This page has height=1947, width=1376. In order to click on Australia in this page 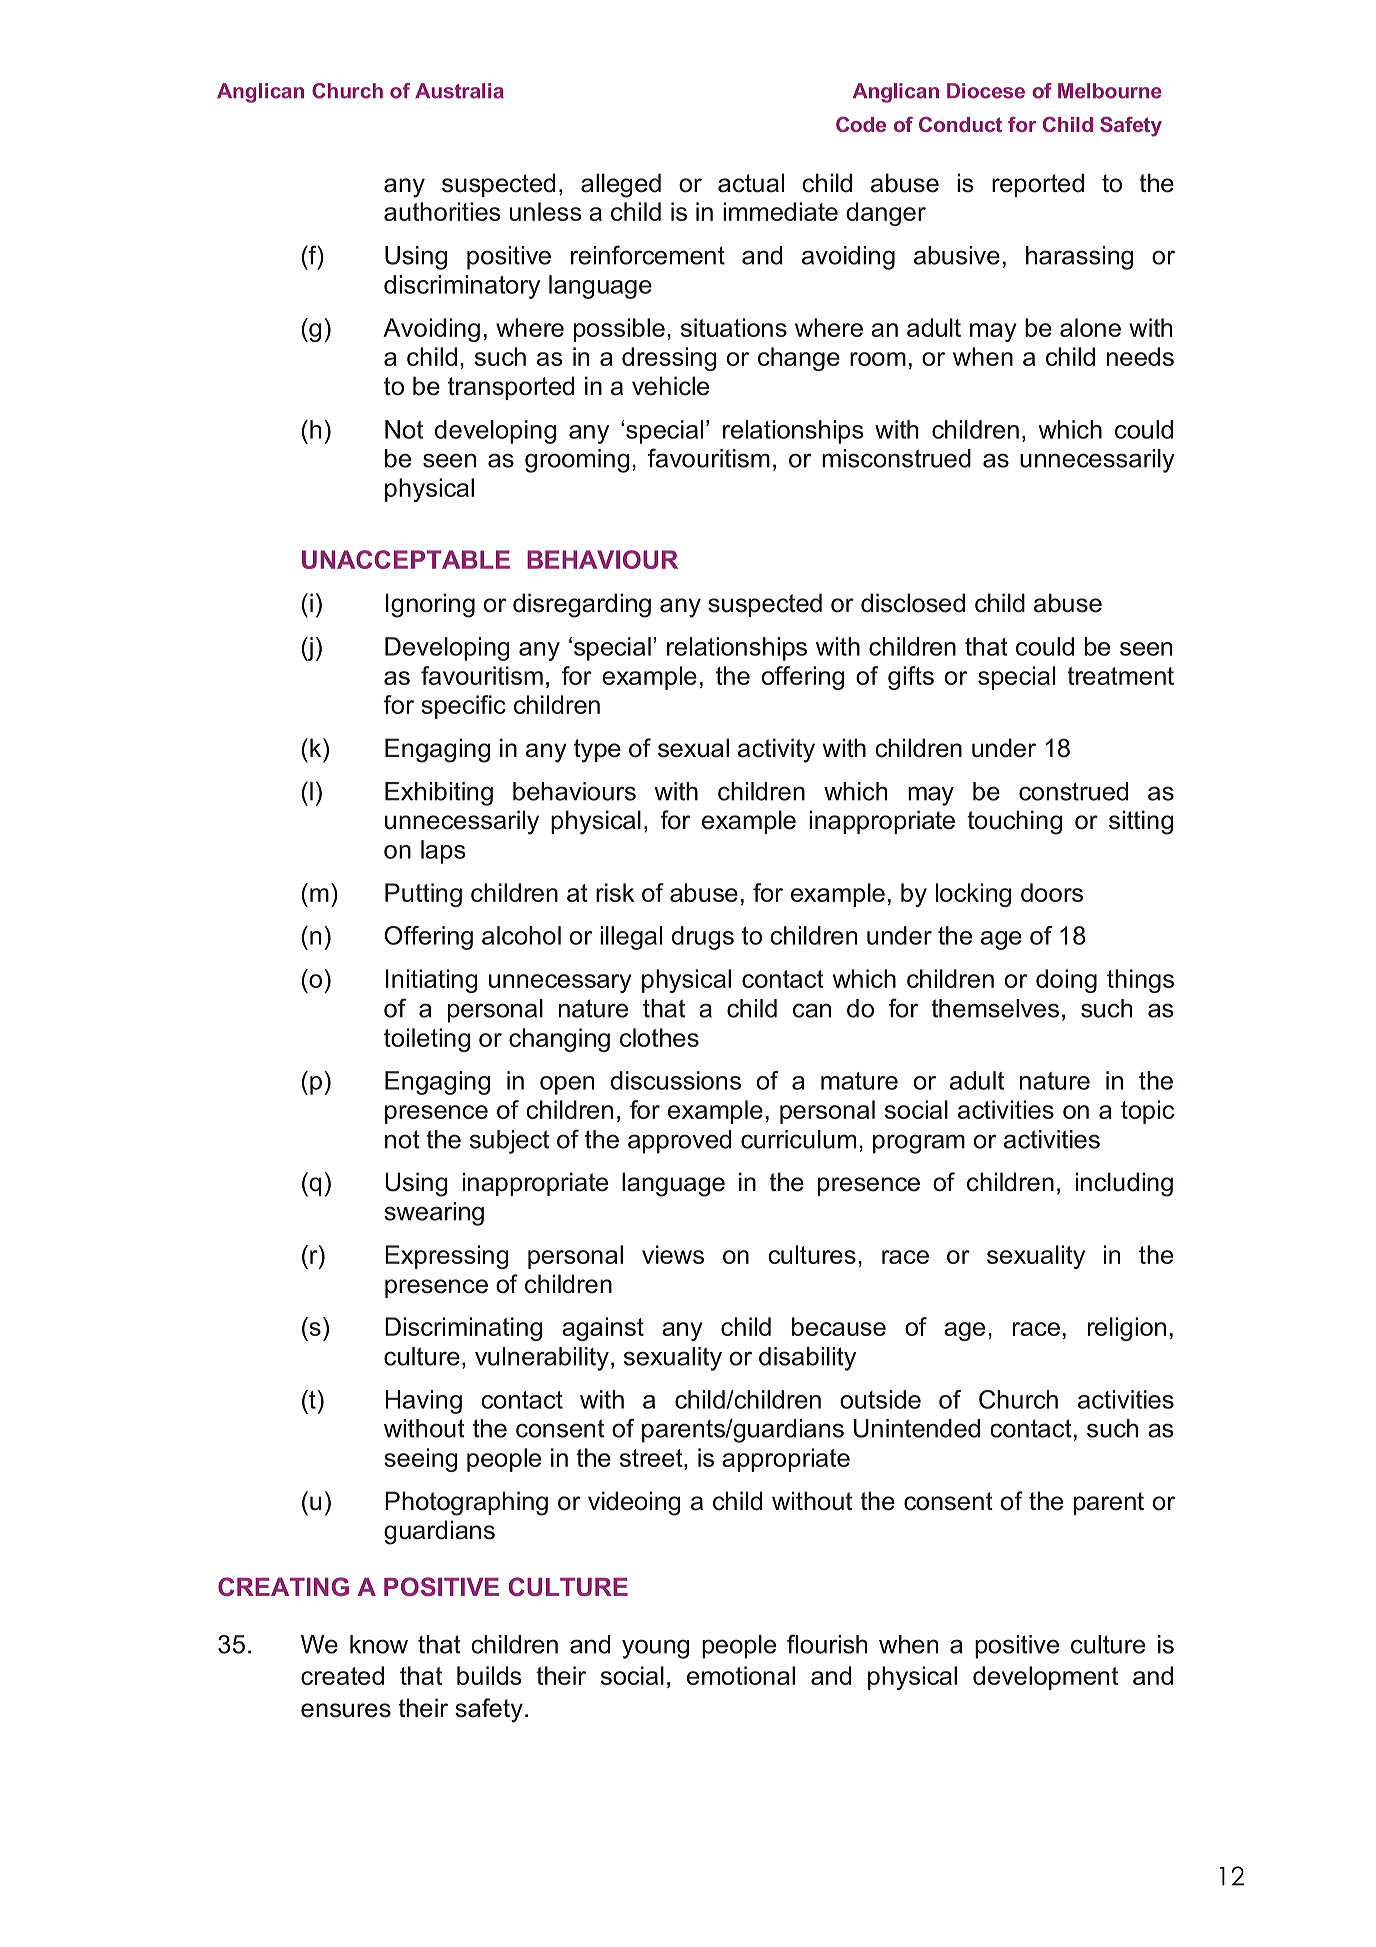, I will do `click(459, 91)`.
